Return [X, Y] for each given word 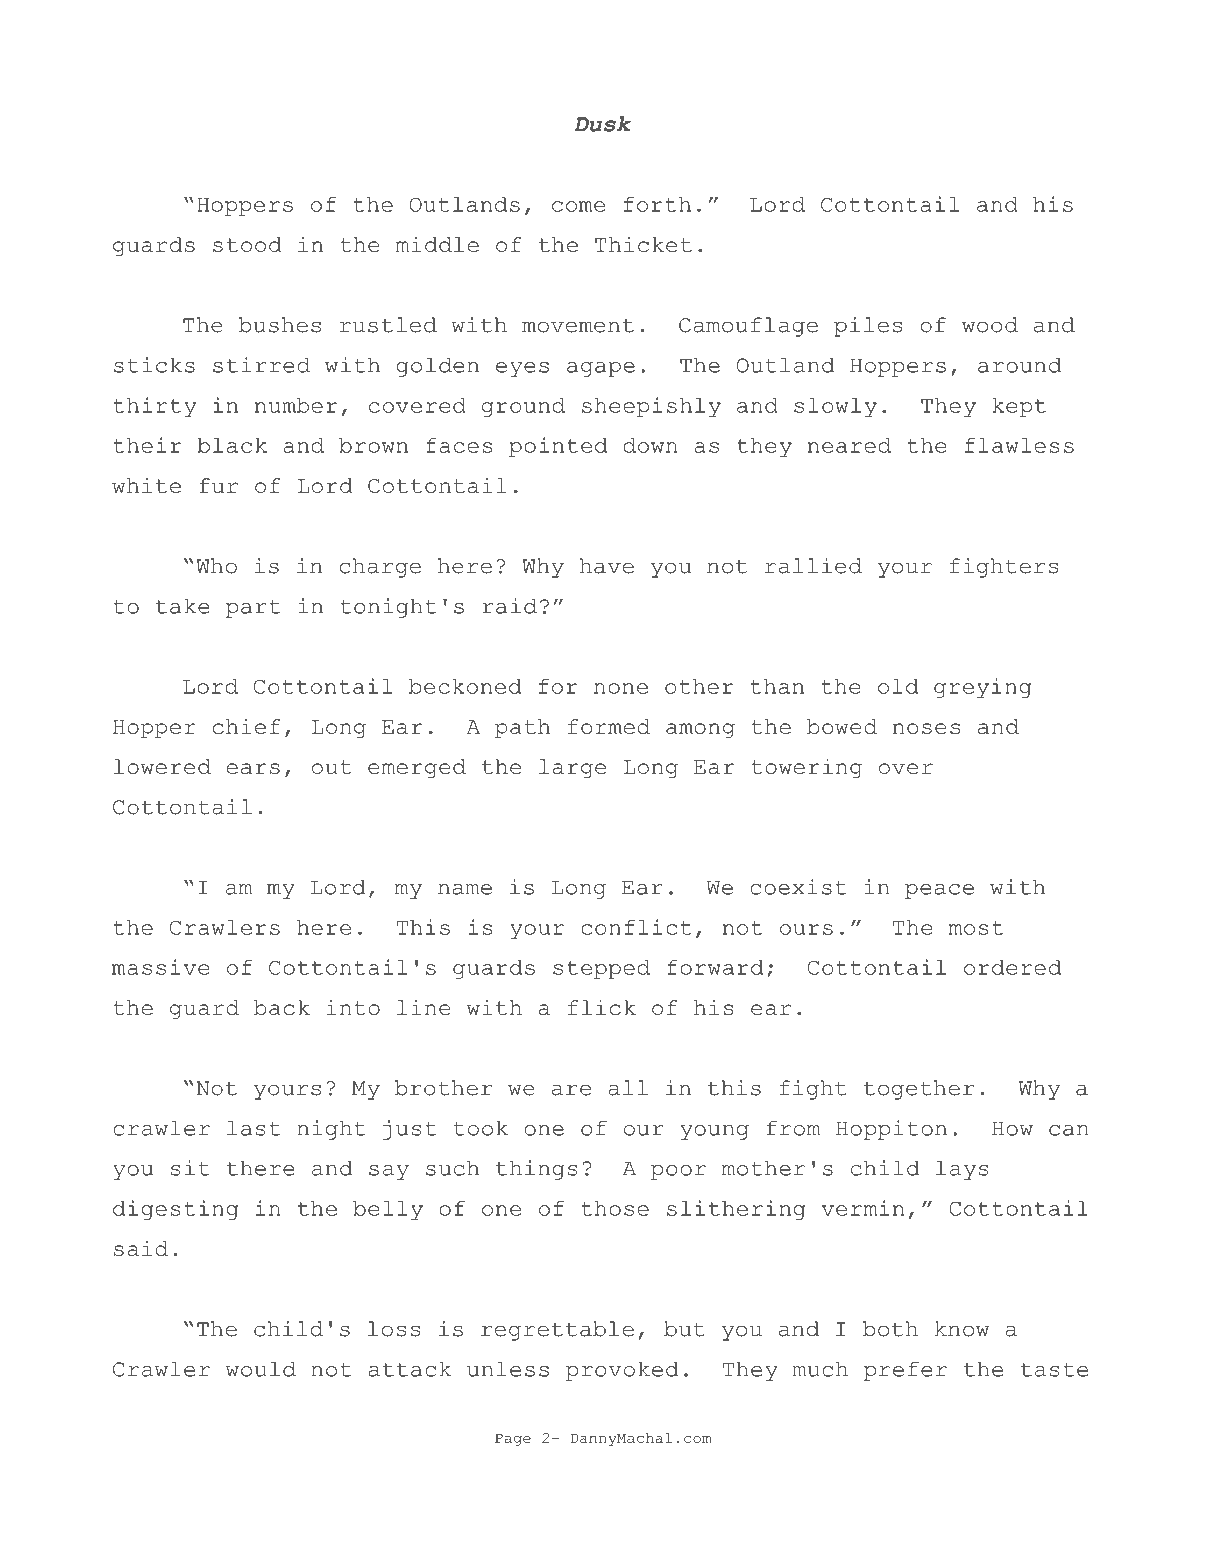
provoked [622, 1371]
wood [990, 325]
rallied [813, 566]
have [607, 566]
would [261, 1369]
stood [247, 244]
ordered [1012, 967]
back [282, 1007]
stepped [601, 969]
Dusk [602, 124]
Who [216, 566]
